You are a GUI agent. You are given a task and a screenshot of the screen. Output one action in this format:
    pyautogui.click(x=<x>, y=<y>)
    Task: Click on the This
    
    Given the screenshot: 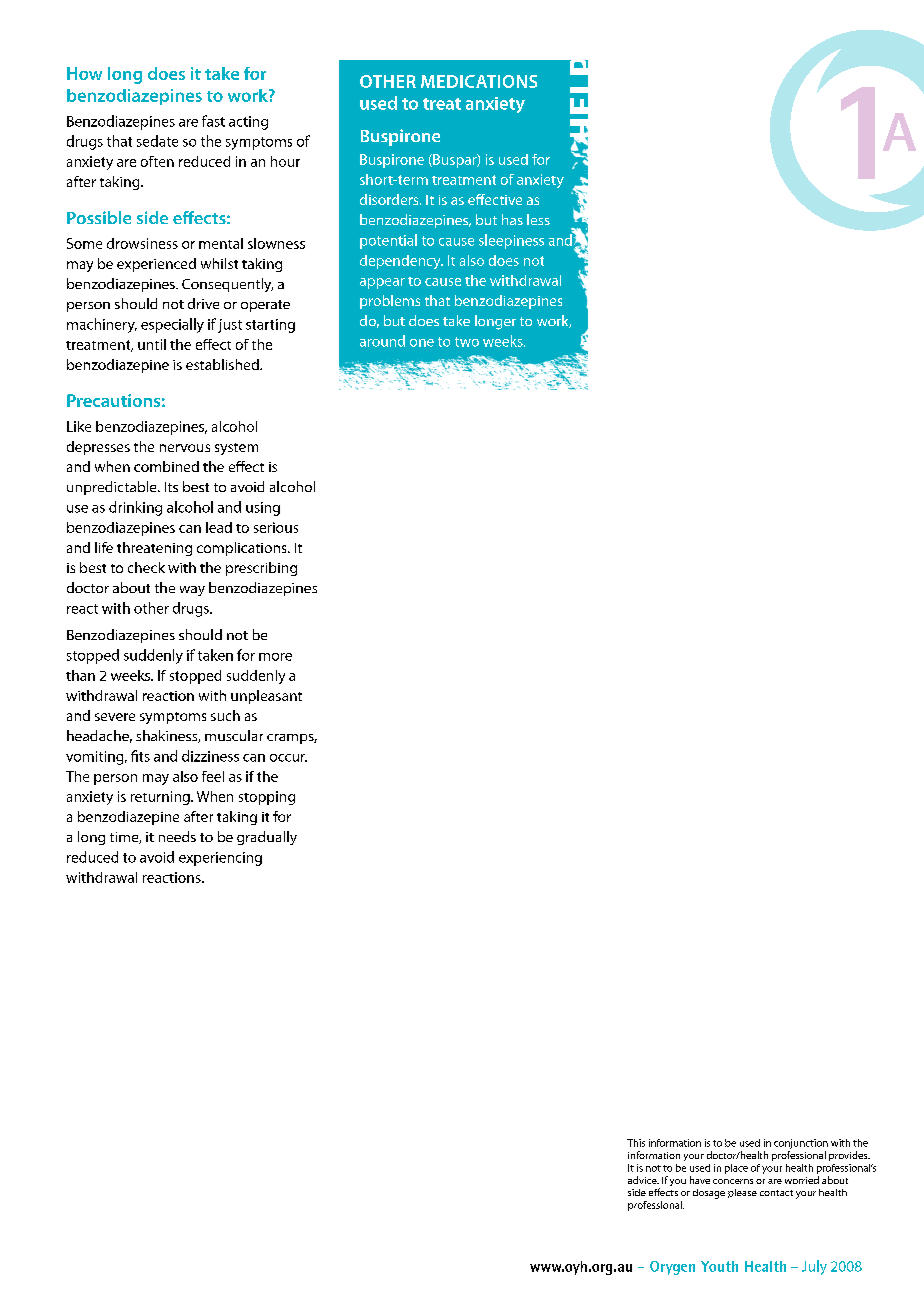 What is the action you would take?
    pyautogui.click(x=636, y=1143)
